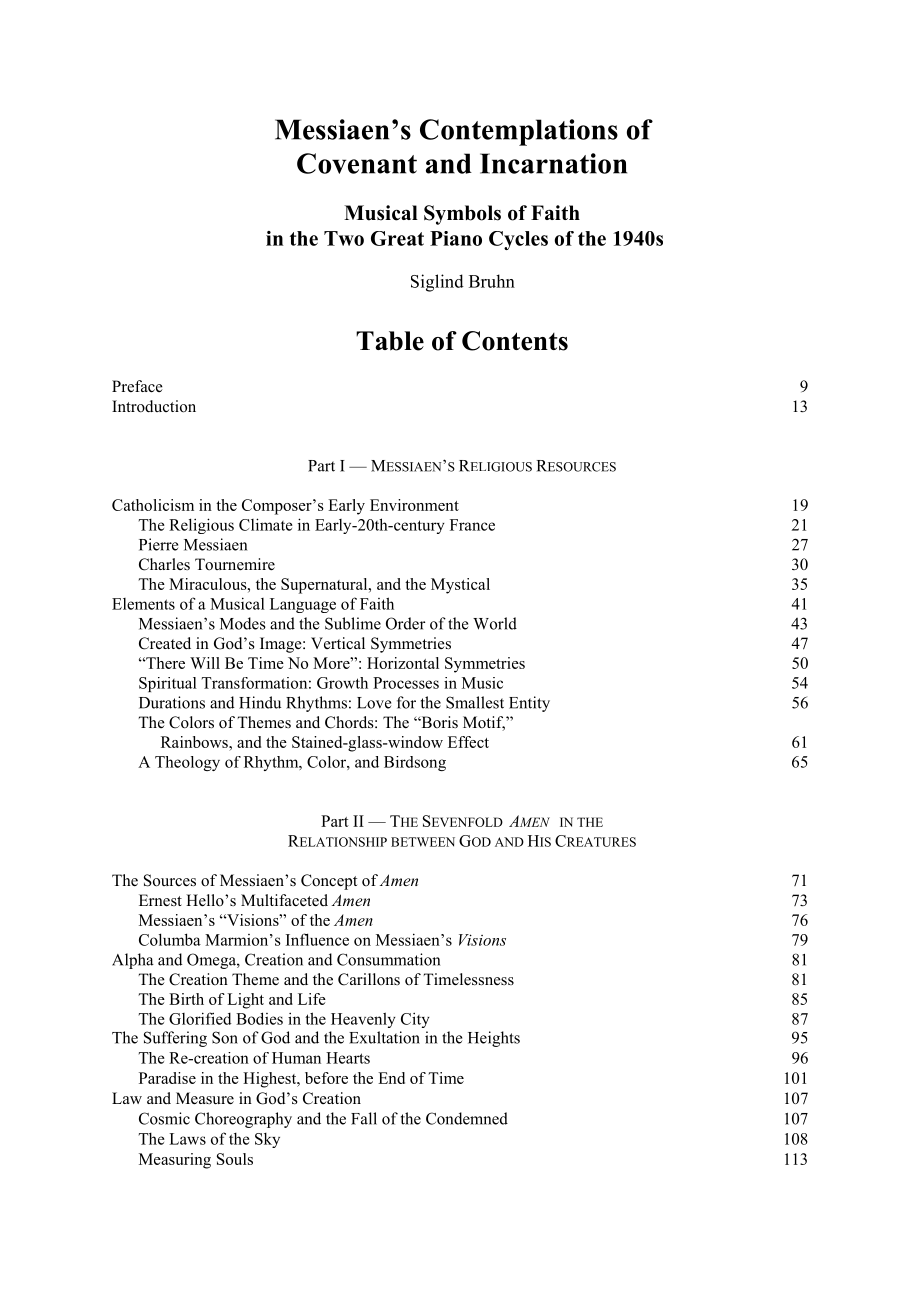 This screenshot has width=924, height=1308. I want to click on Two, so click(344, 238).
